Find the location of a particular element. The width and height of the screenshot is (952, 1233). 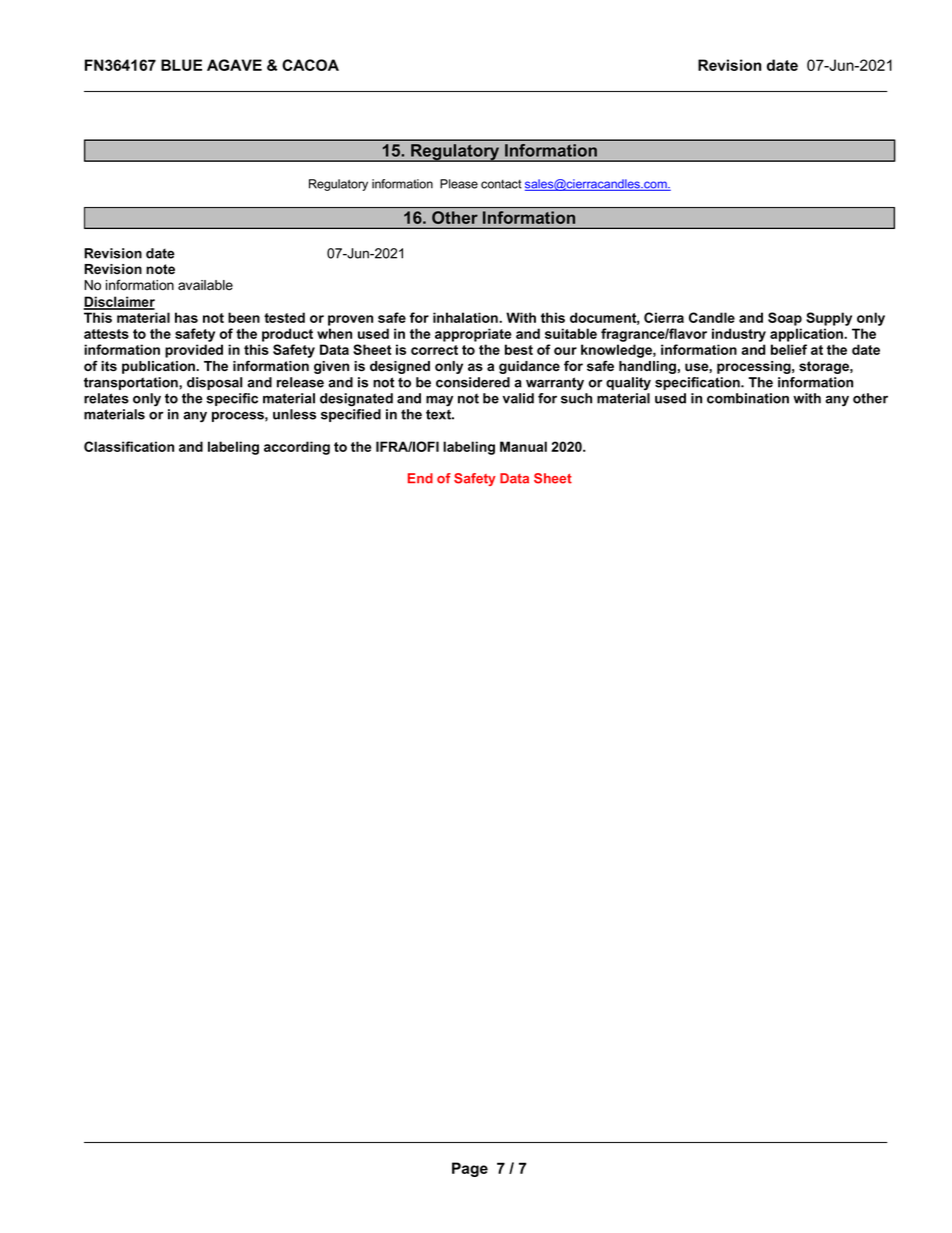

Please is located at coordinates (459, 184).
